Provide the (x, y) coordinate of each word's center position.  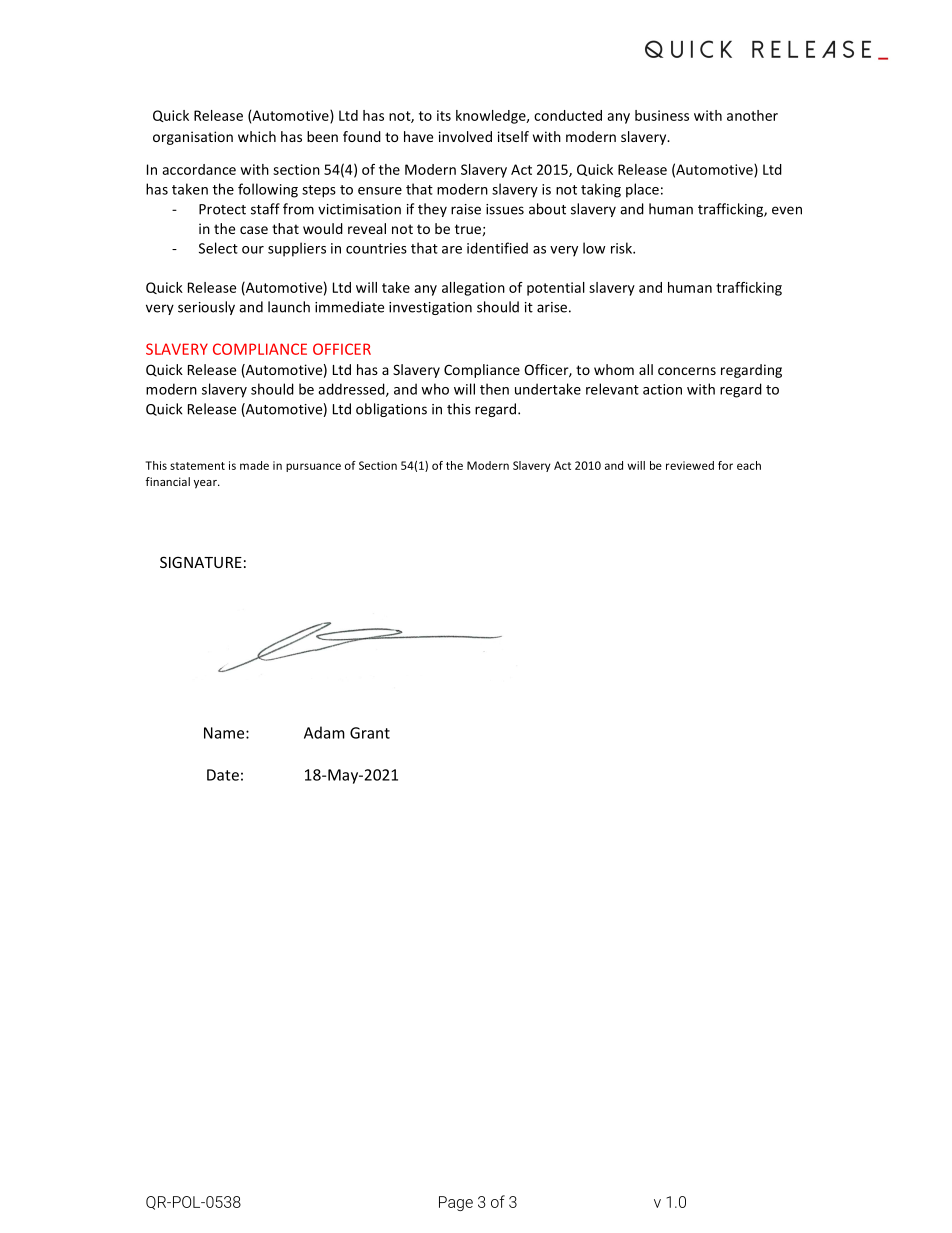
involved (465, 136)
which (257, 136)
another (752, 115)
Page (456, 1203)
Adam (324, 732)
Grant (370, 733)
